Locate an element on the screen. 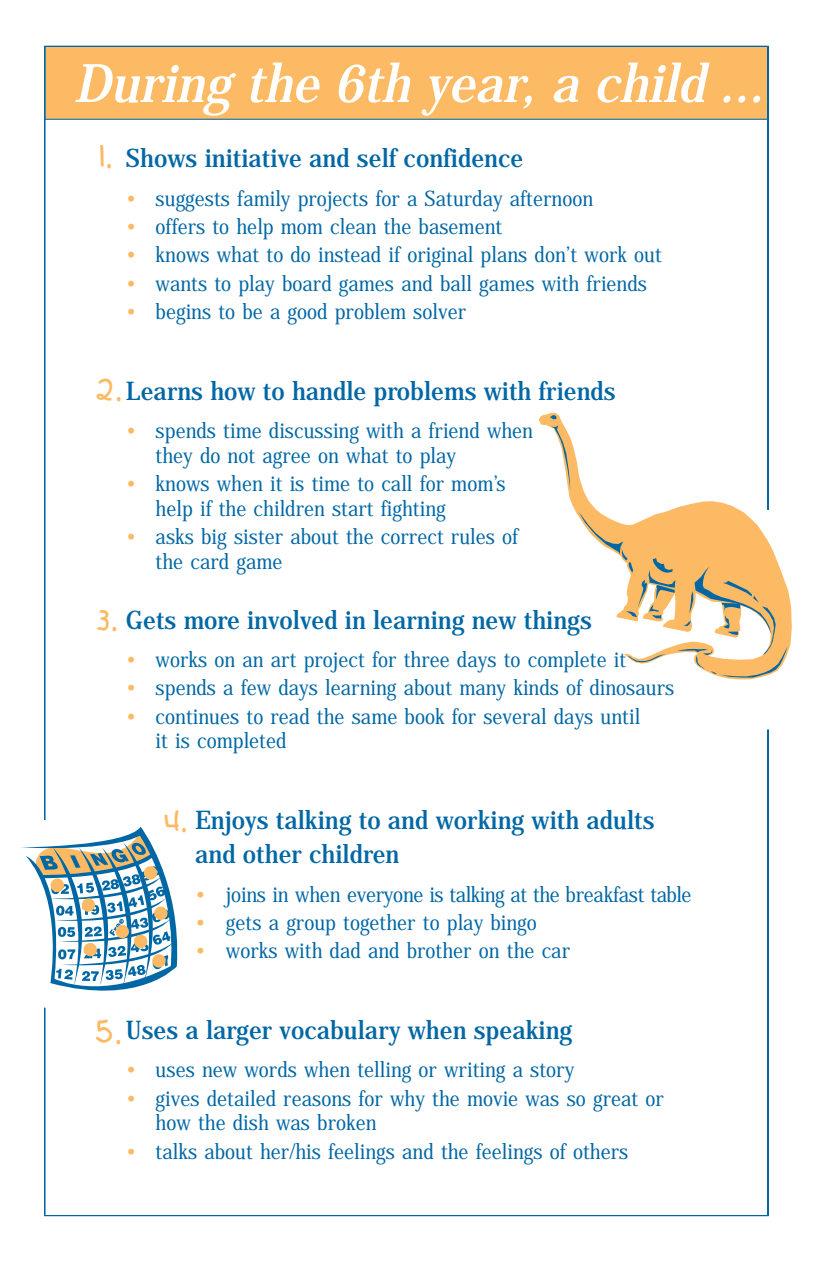 Image resolution: width=816 pixels, height=1262 pixels. joins is located at coordinates (244, 897).
